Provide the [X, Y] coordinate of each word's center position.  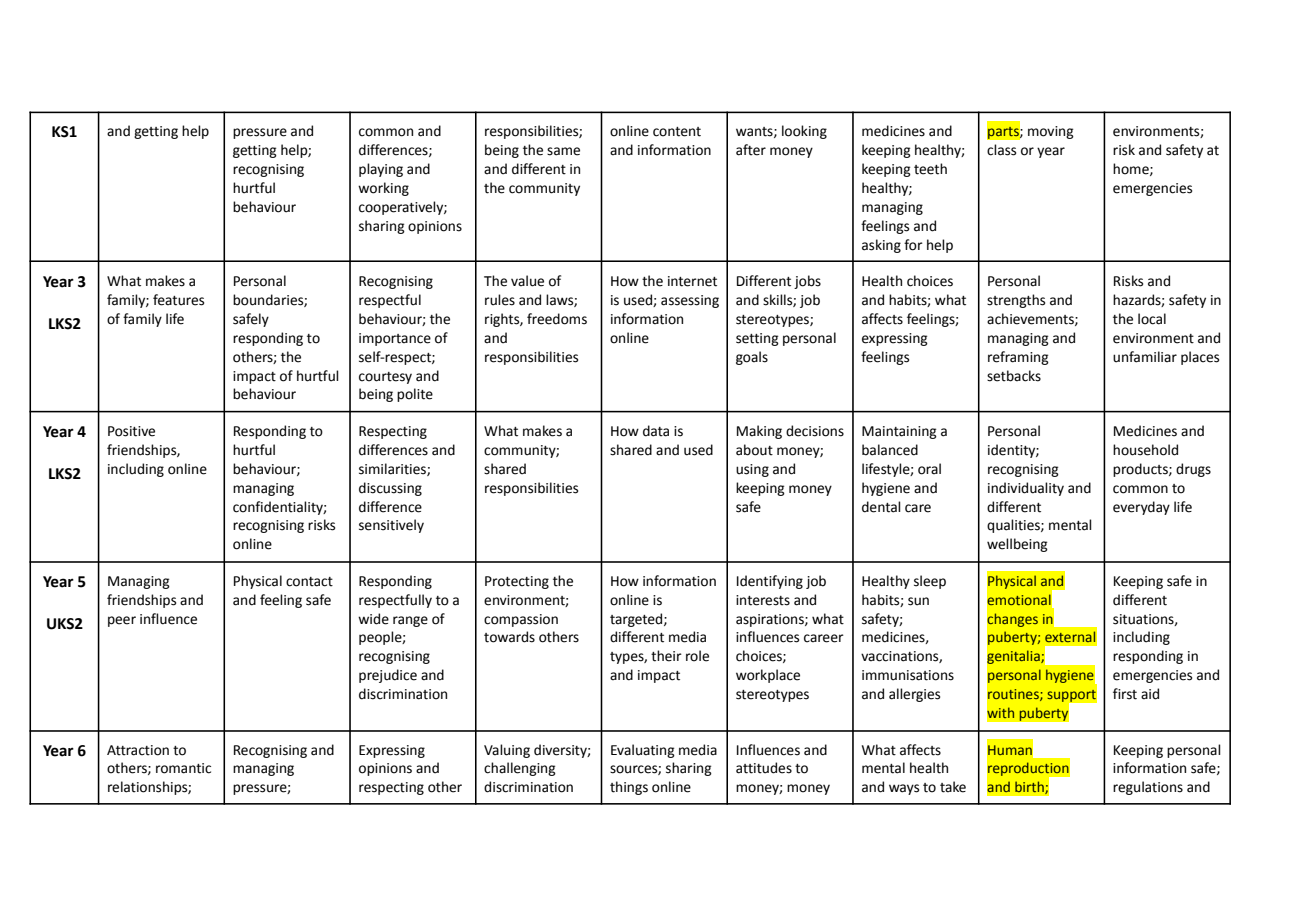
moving [1051, 132]
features [178, 300]
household [1145, 450]
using [752, 470]
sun [918, 601]
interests [763, 600]
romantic [183, 768]
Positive [131, 431]
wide [373, 619]
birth [1030, 787]
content [677, 132]
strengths [1016, 301]
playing [381, 170]
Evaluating [643, 751]
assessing [690, 301]
